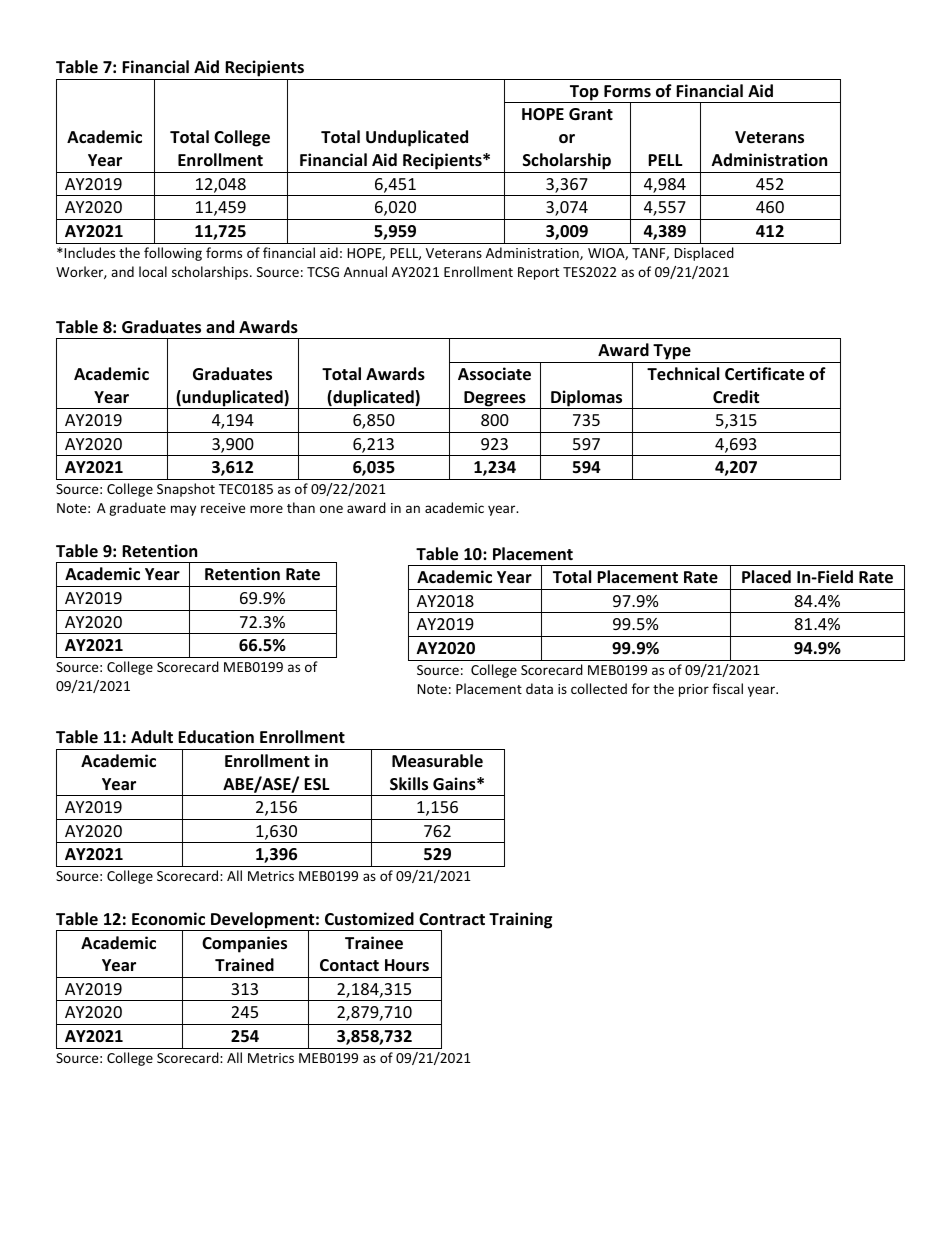 The width and height of the screenshot is (952, 1233). What do you see at coordinates (494, 374) in the screenshot?
I see `Associate` at bounding box center [494, 374].
